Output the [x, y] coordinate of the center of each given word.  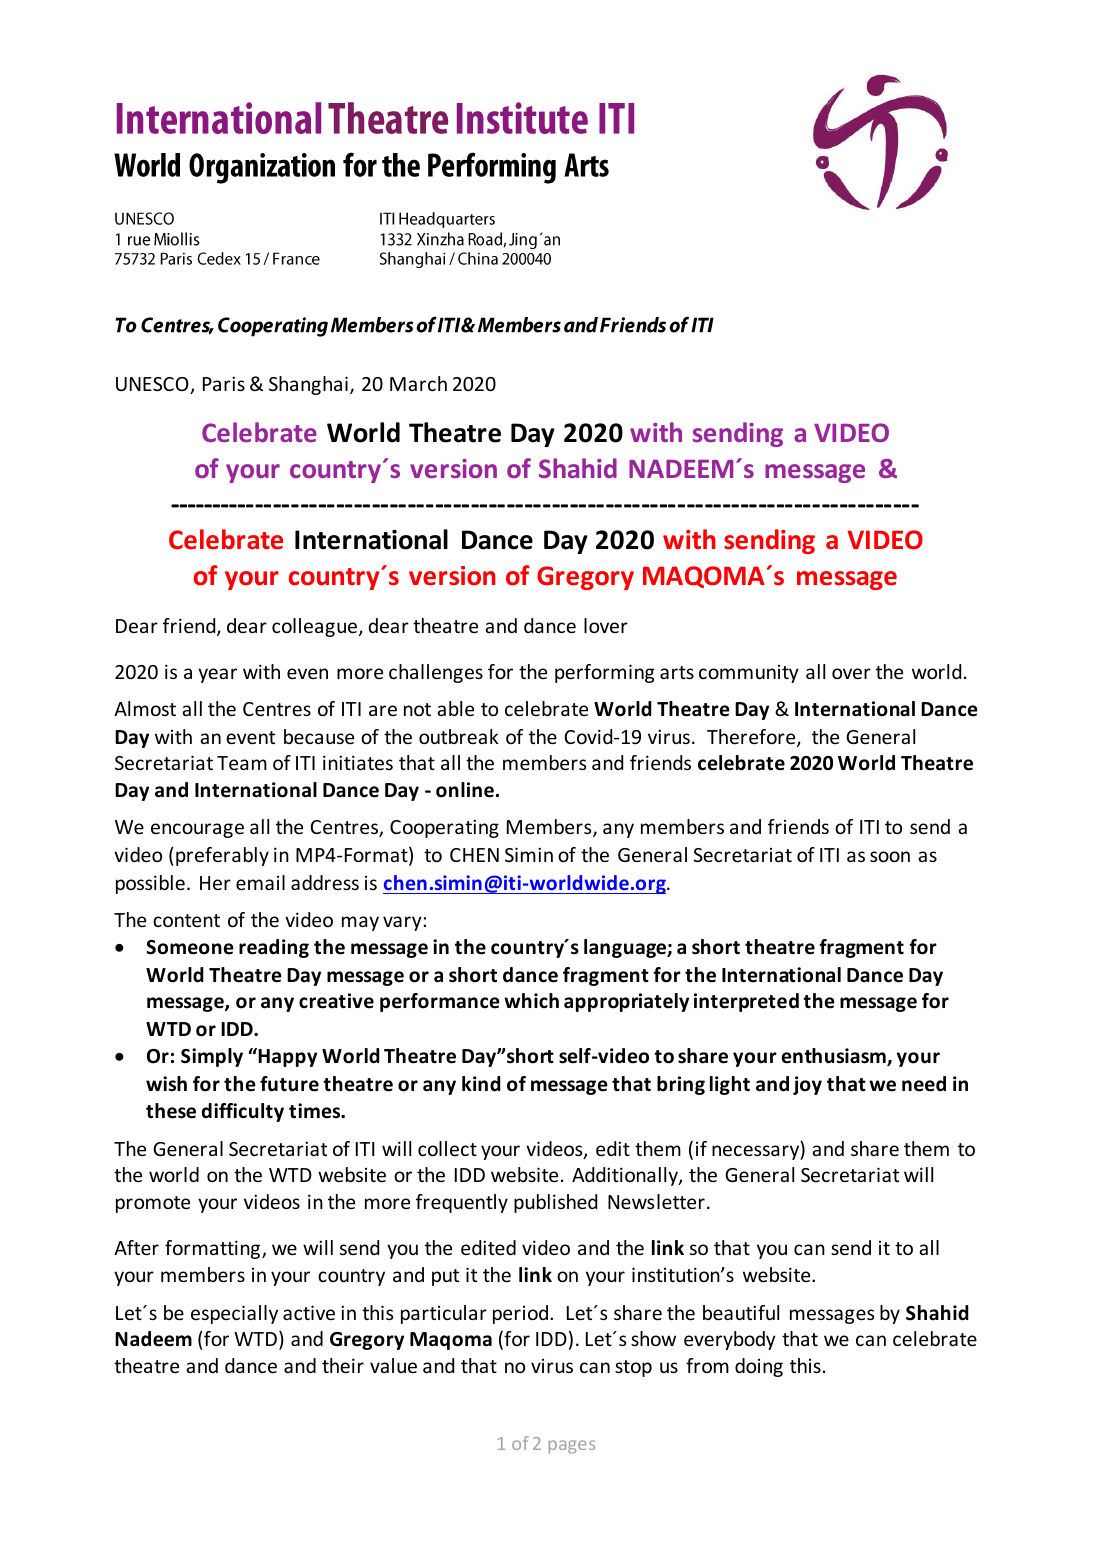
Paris [224, 383]
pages [572, 1447]
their [343, 1365]
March [418, 383]
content [186, 920]
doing [759, 1367]
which [531, 1001]
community [749, 674]
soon [890, 856]
